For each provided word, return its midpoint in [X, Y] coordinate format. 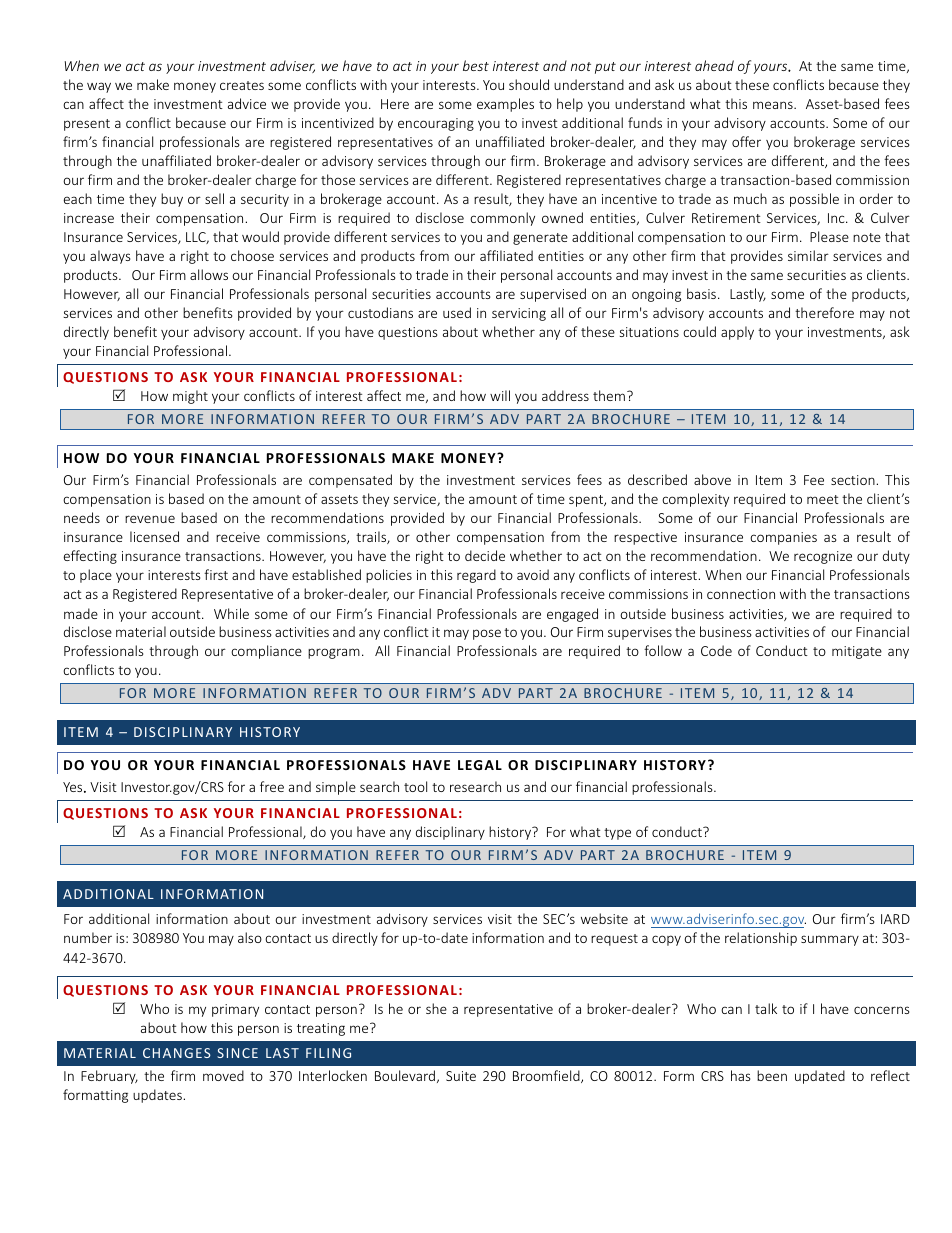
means [774, 105]
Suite [461, 1076]
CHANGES [177, 1053]
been [772, 1075]
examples [505, 105]
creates [242, 85]
